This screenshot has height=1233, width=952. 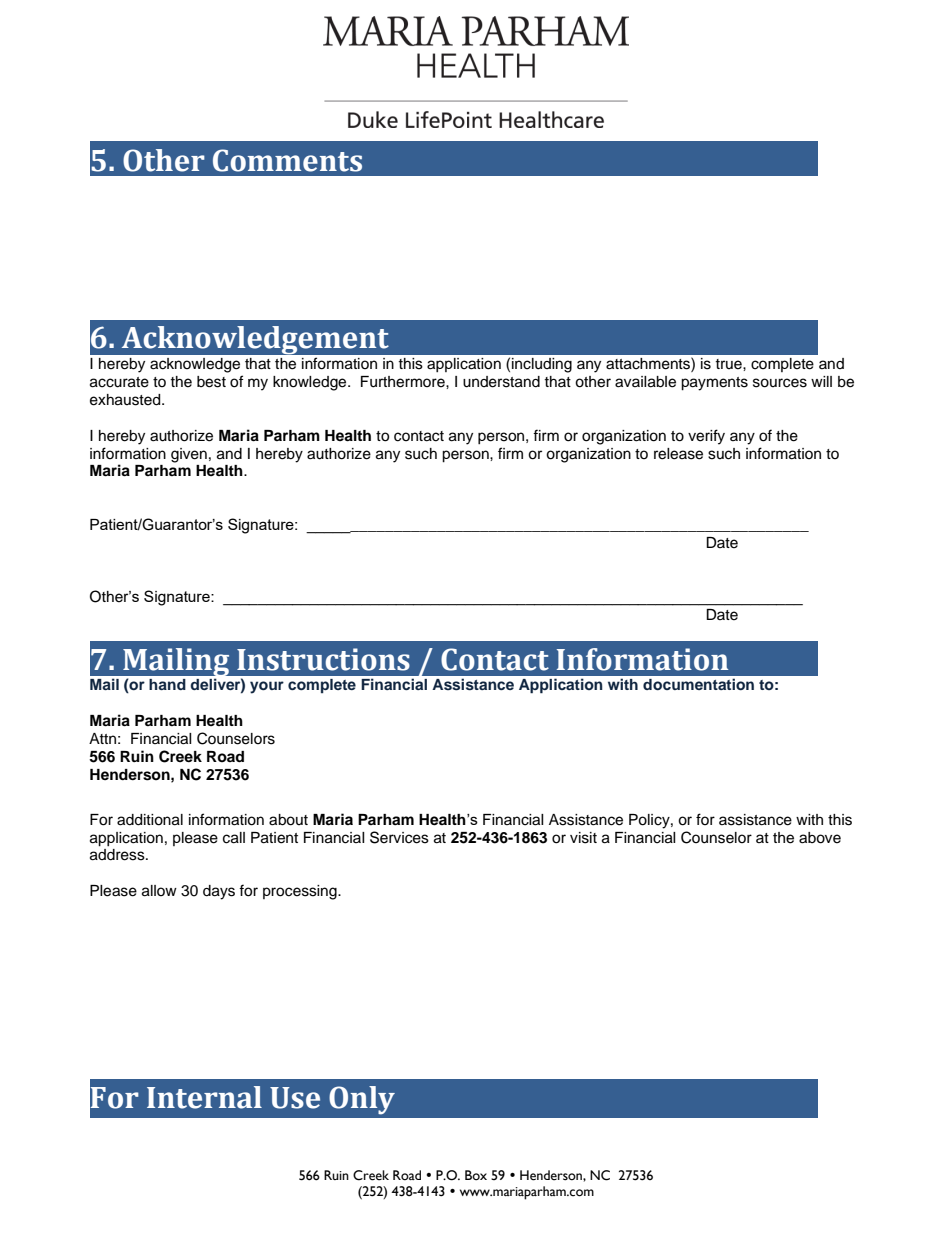 I want to click on Furthermore, so click(x=404, y=382).
